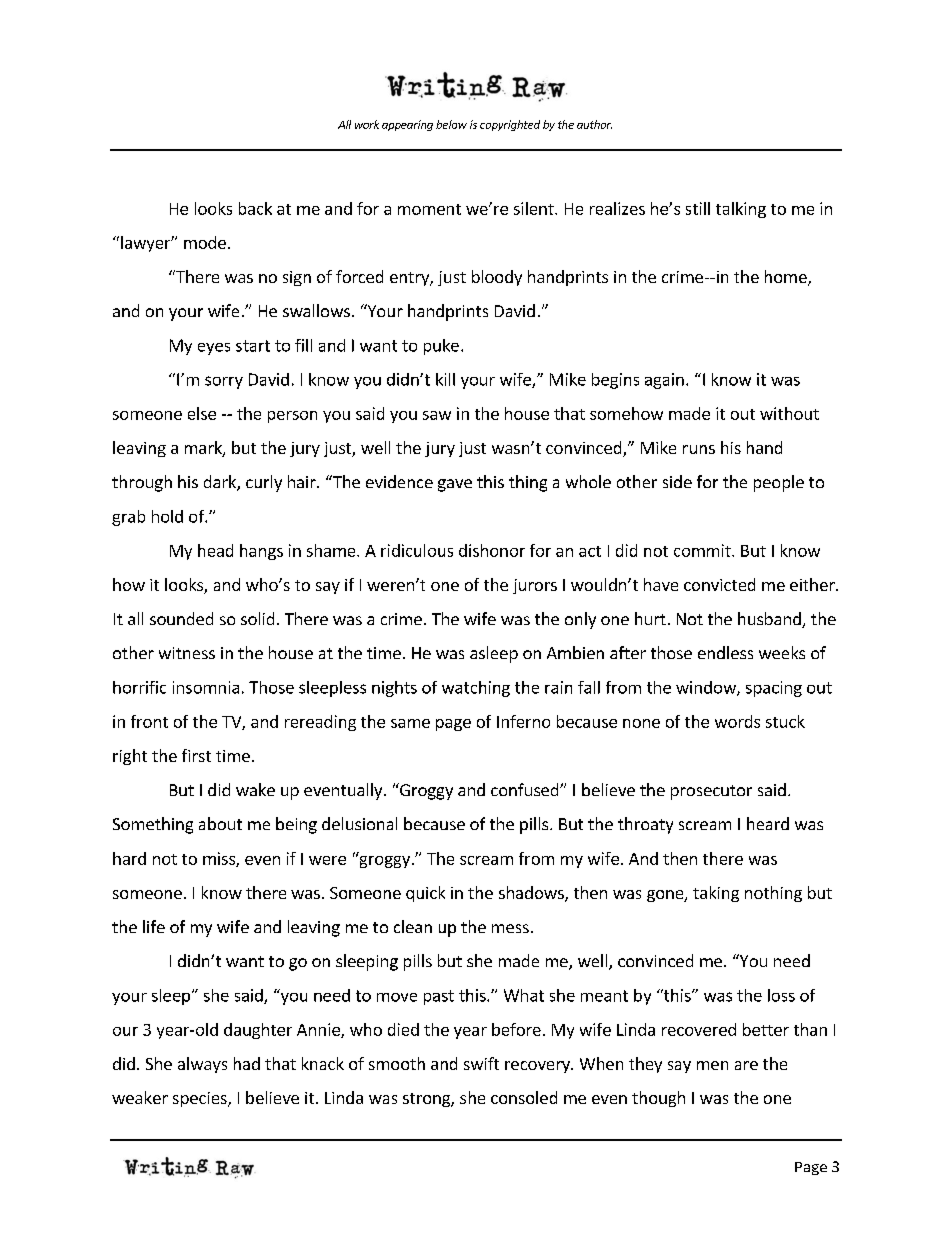 Image resolution: width=952 pixels, height=1233 pixels. What do you see at coordinates (455, 485) in the document?
I see `gave` at bounding box center [455, 485].
